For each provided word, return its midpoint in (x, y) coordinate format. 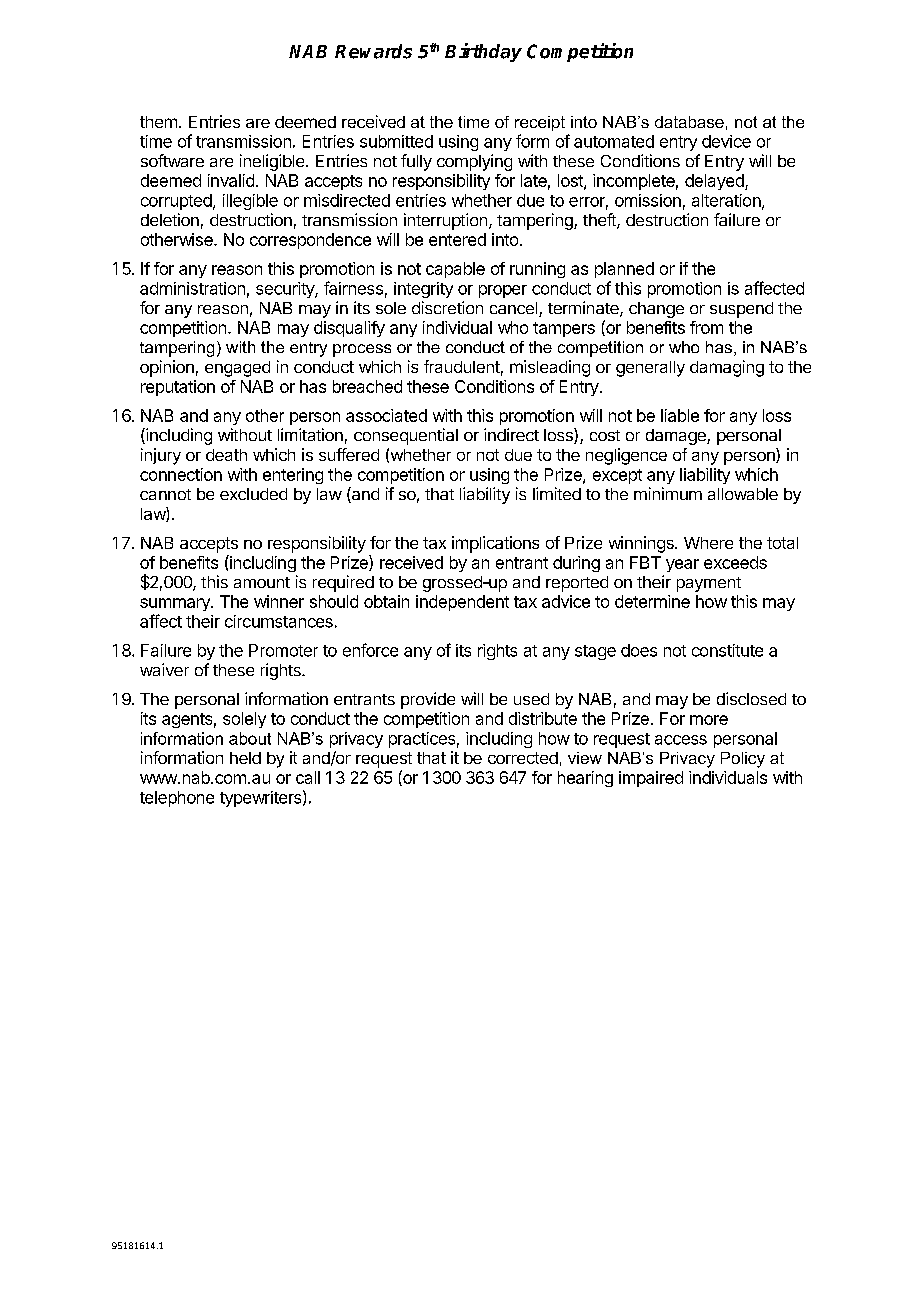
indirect (511, 434)
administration (192, 288)
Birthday (483, 52)
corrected (523, 758)
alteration (727, 201)
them (158, 122)
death (226, 455)
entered (457, 239)
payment (709, 584)
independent (462, 603)
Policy (743, 760)
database (689, 122)
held (245, 758)
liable (680, 415)
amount (262, 582)
